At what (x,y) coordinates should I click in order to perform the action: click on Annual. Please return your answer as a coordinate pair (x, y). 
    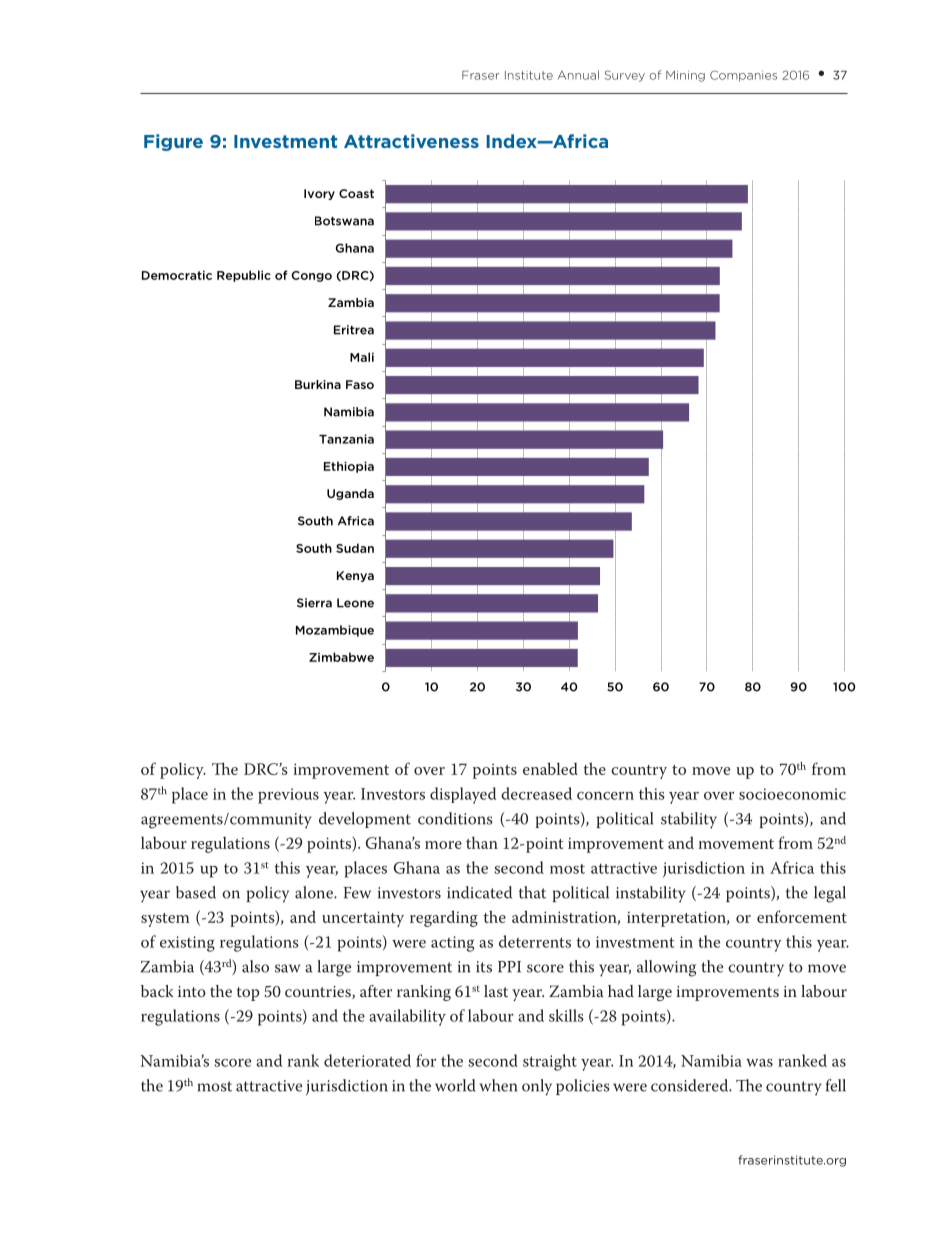
    Looking at the image, I should click on (578, 75).
